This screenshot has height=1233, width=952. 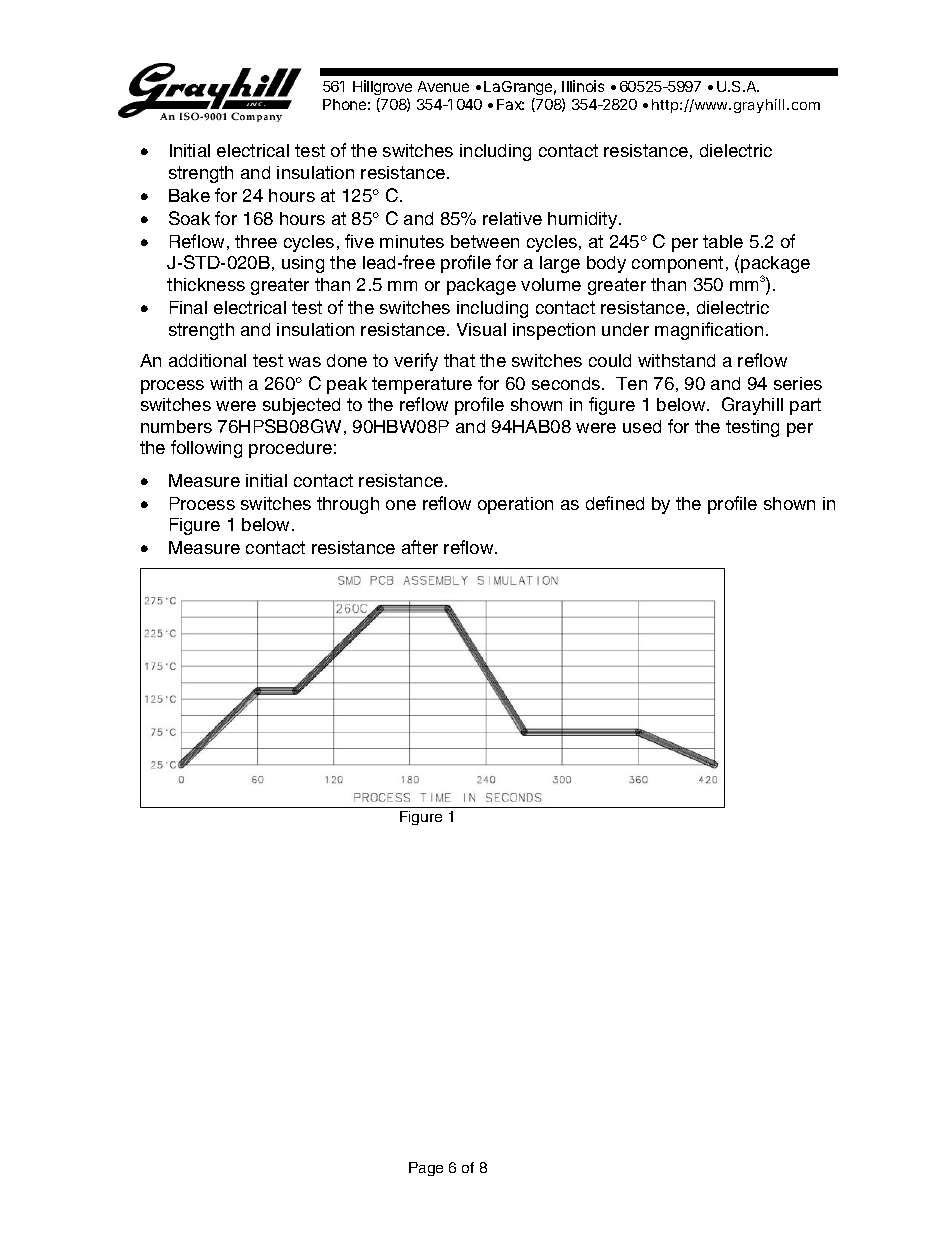 I want to click on part, so click(x=805, y=406).
